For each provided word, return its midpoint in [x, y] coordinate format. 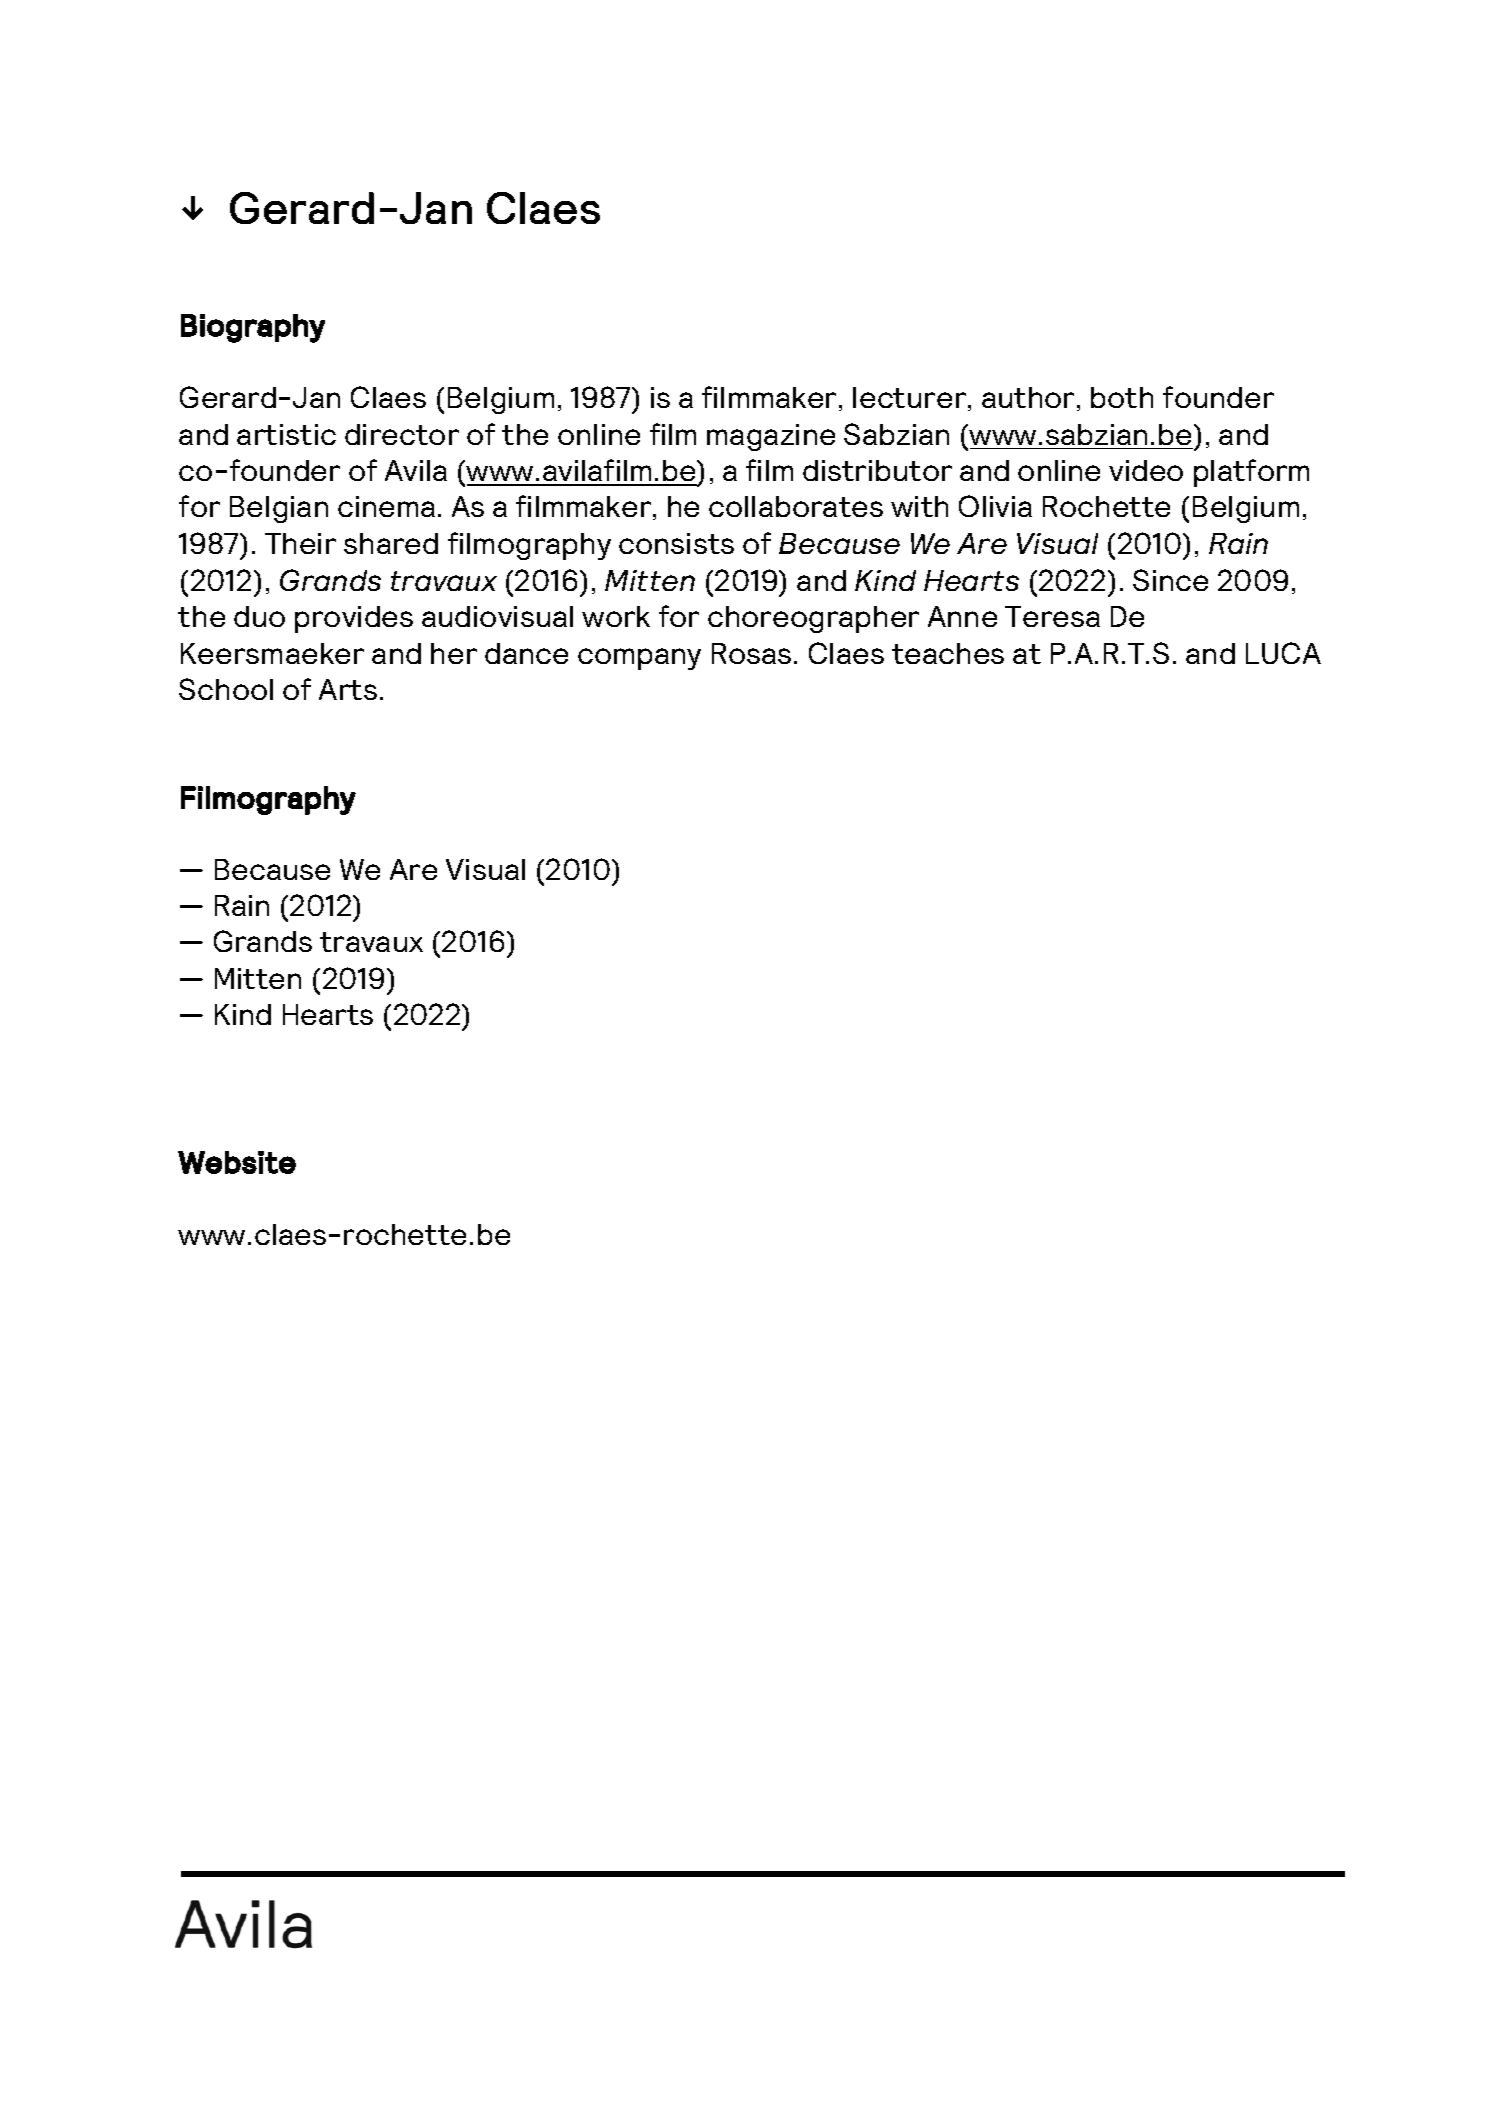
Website [237, 1162]
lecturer [909, 397]
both [1122, 397]
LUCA [1283, 653]
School [226, 689]
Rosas [751, 653]
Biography [253, 328]
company [639, 659]
